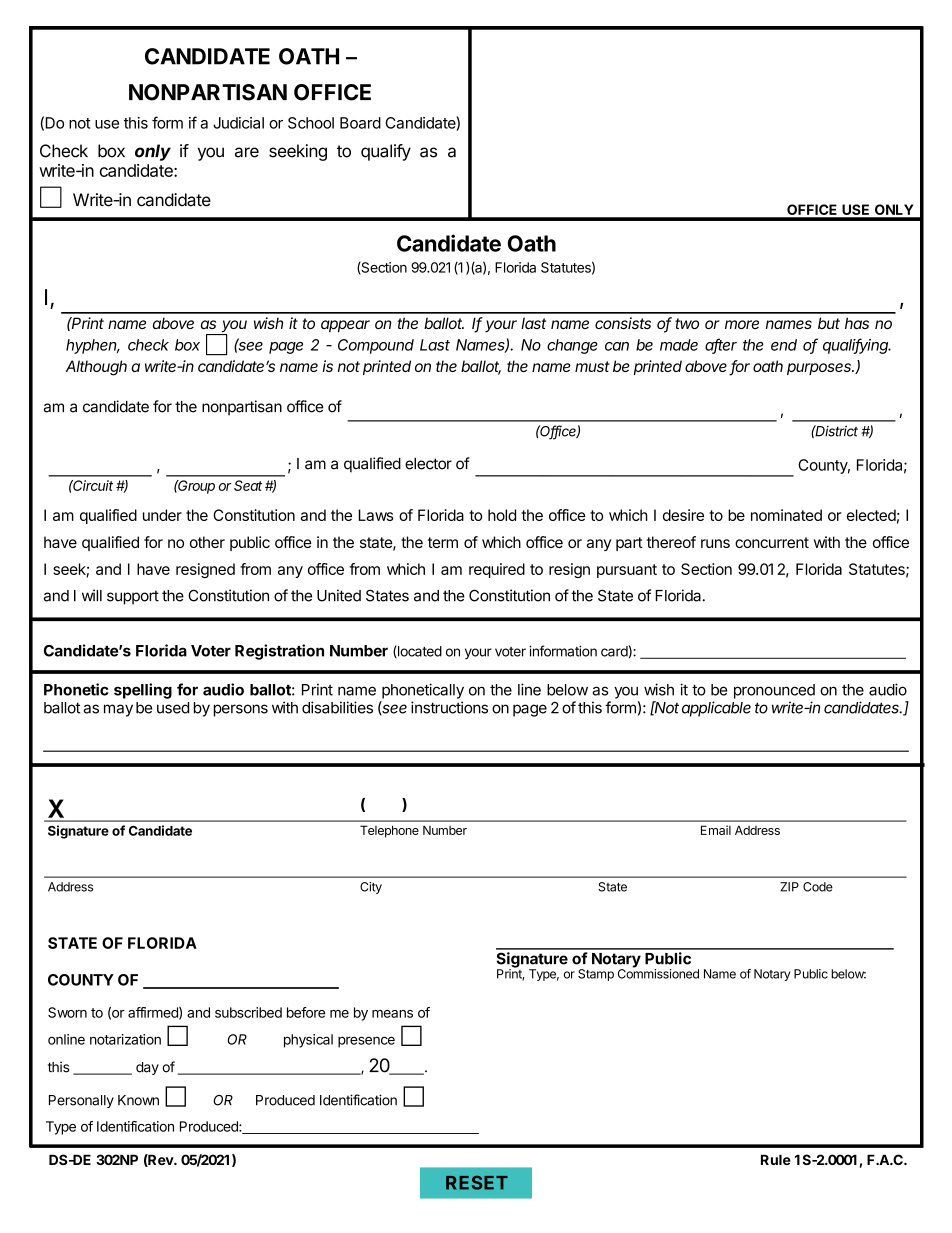 The height and width of the image is (1233, 952). What do you see at coordinates (389, 831) in the image?
I see `Telephone` at bounding box center [389, 831].
